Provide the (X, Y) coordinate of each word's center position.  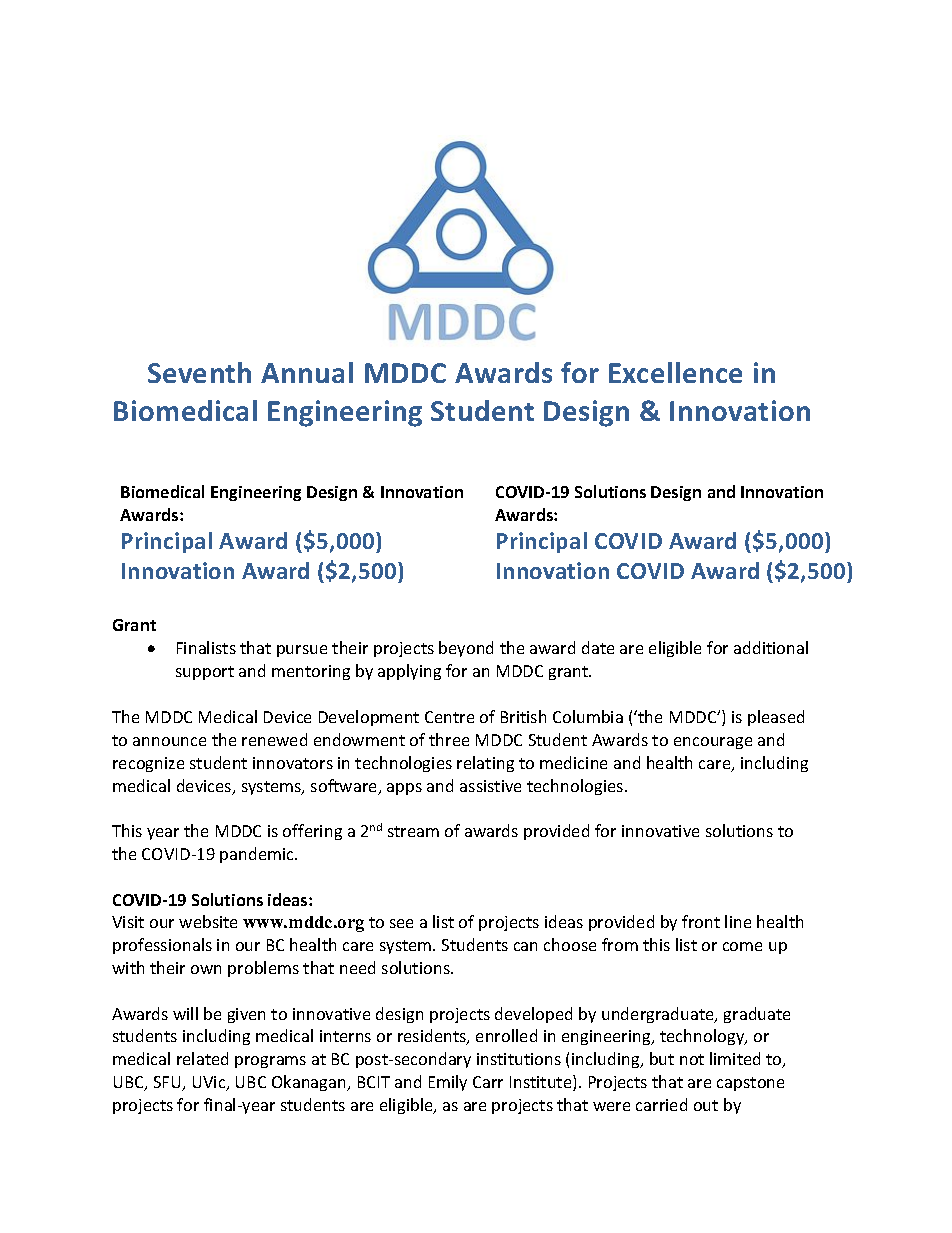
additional (771, 647)
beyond (466, 649)
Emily (448, 1083)
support (205, 673)
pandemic (258, 855)
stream (413, 831)
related (202, 1058)
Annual (307, 372)
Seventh (199, 372)
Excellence (675, 372)
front (701, 921)
